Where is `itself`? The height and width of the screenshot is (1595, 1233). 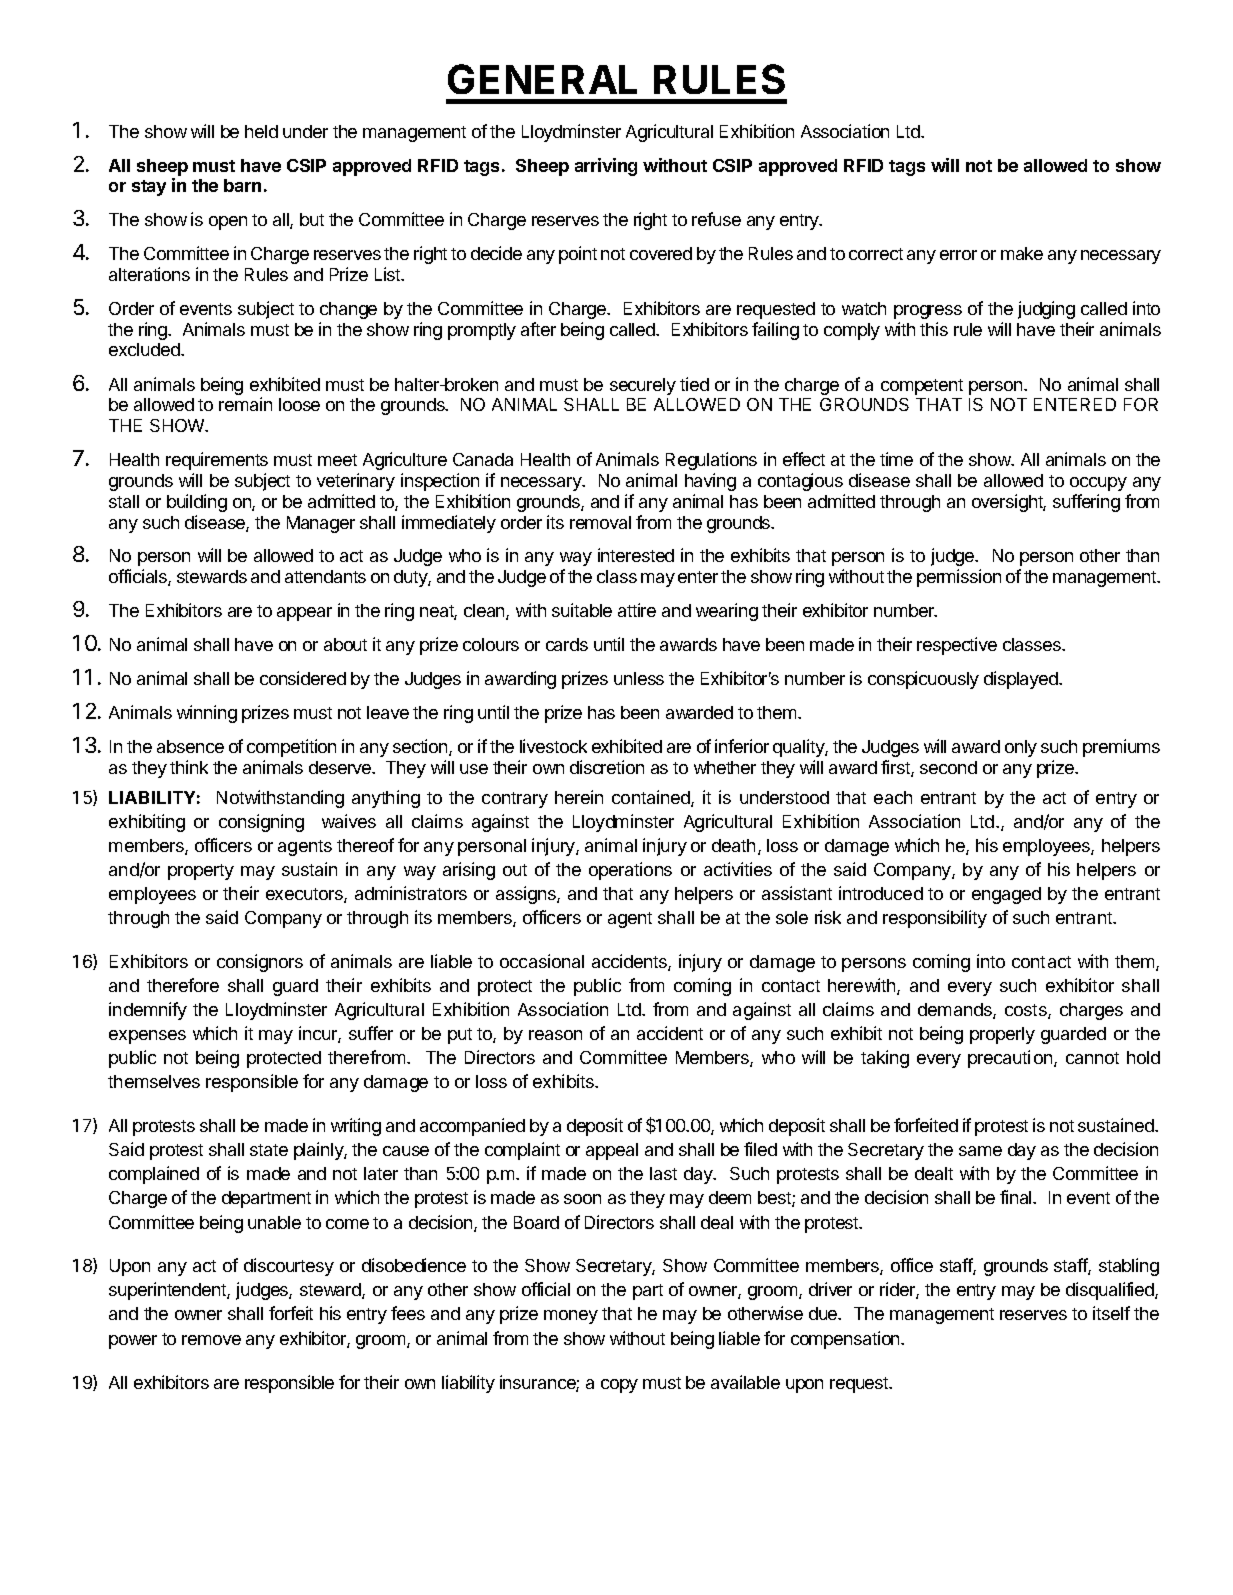 itself is located at coordinates (1111, 1313).
